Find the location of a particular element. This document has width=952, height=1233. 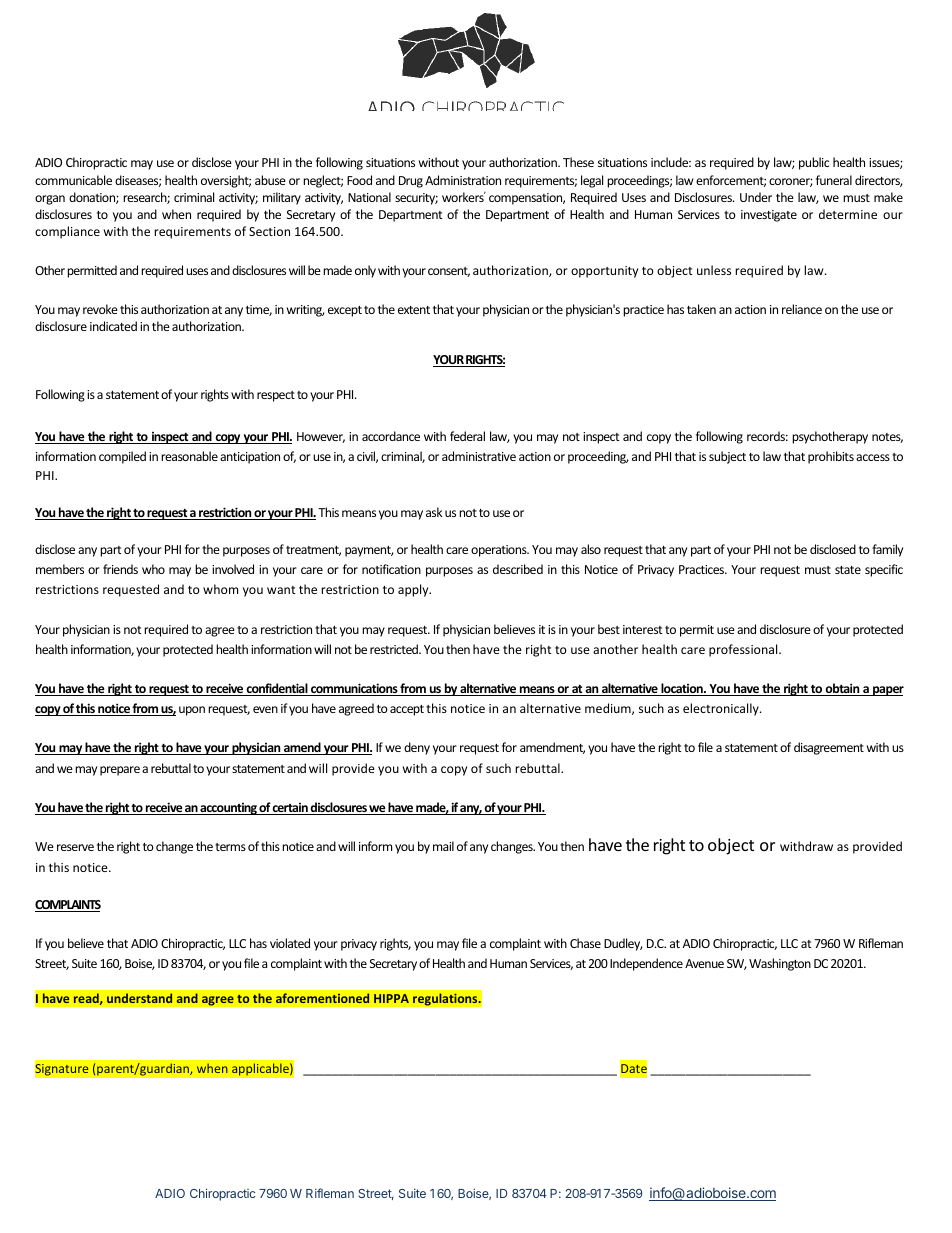

prepare is located at coordinates (120, 771).
